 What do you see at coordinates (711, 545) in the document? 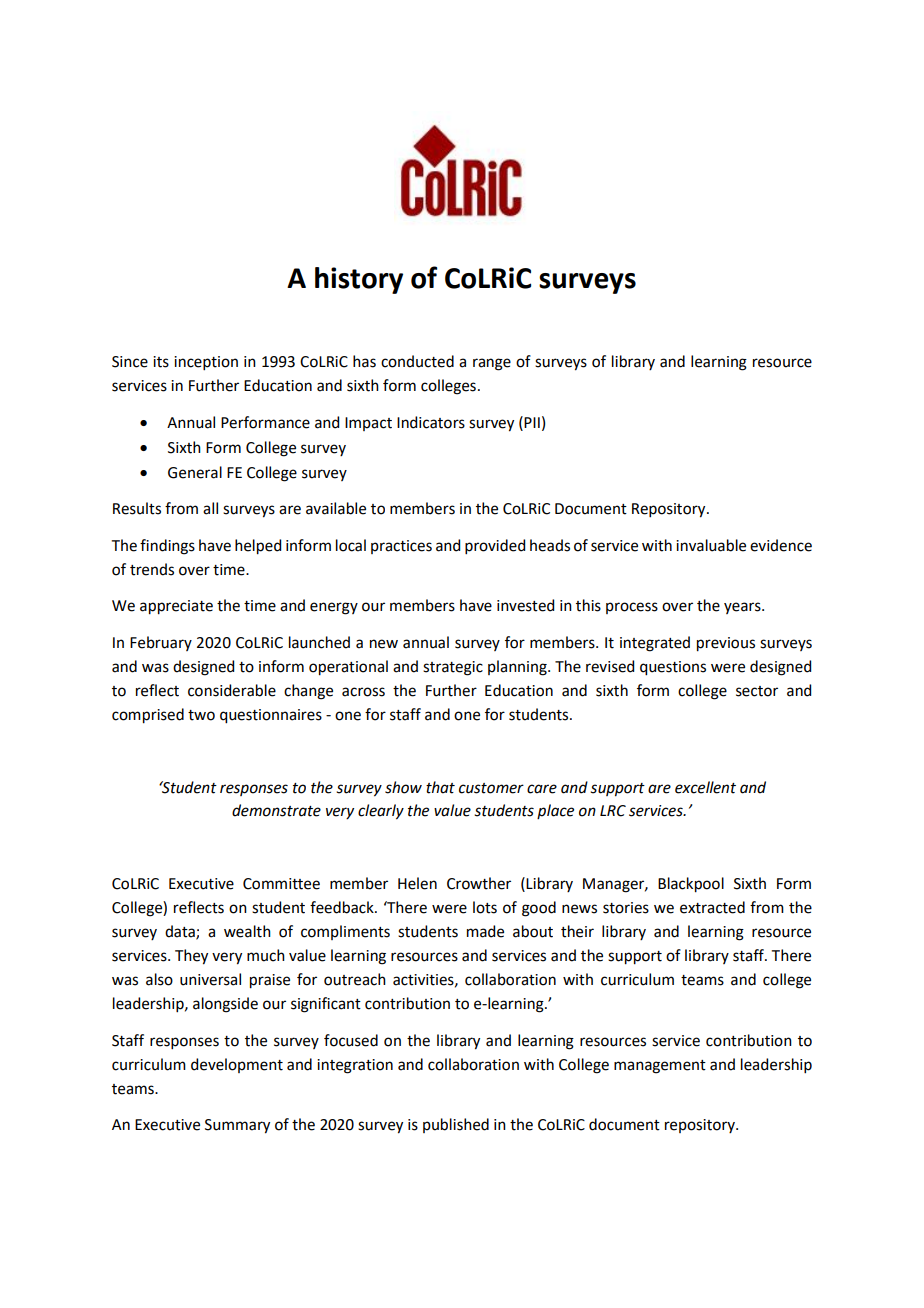
I see `invaluable` at bounding box center [711, 545].
